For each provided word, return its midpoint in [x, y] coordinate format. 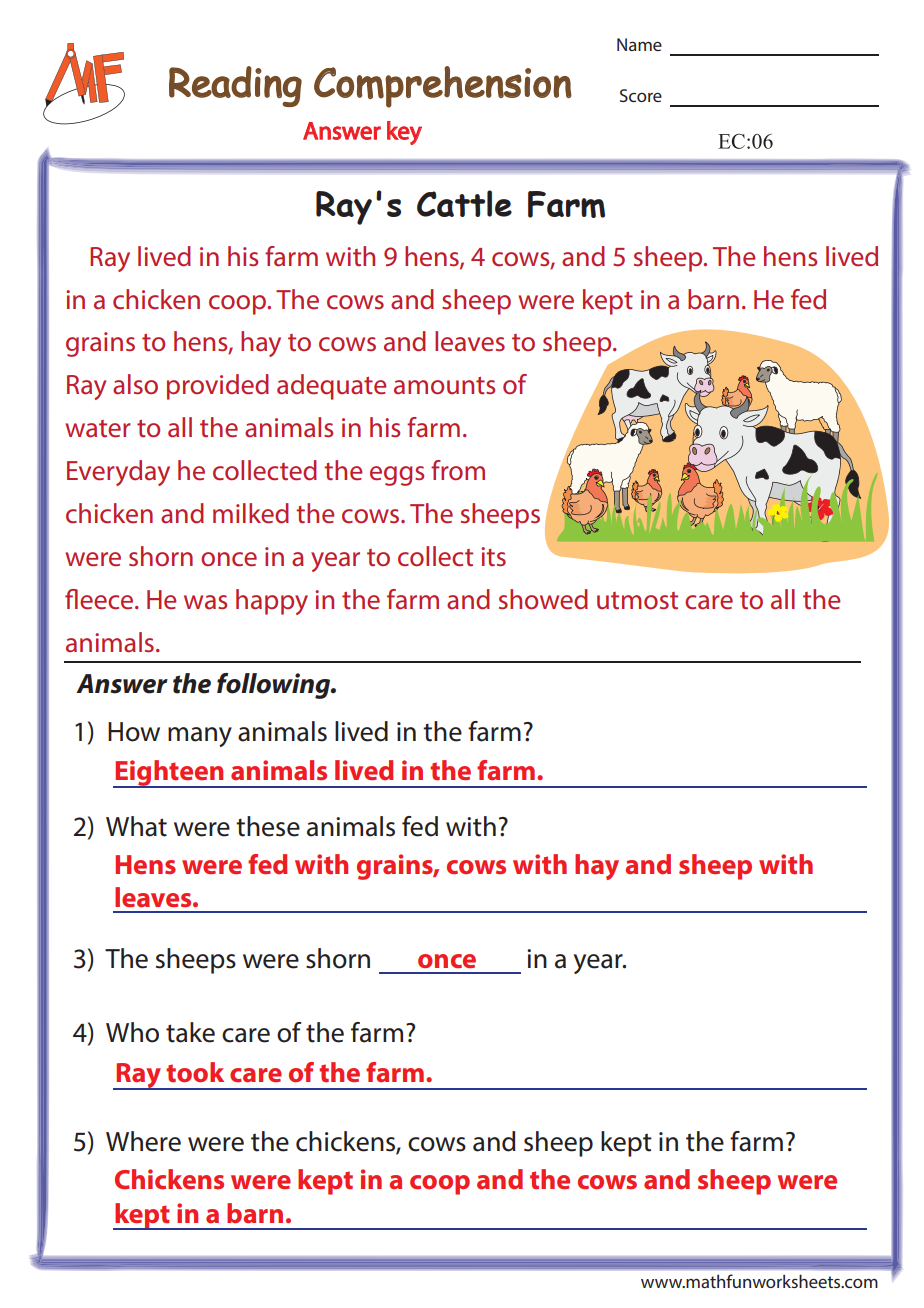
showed [543, 599]
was [205, 602]
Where [143, 1141]
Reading [235, 86]
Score [641, 95]
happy [272, 602]
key [404, 133]
